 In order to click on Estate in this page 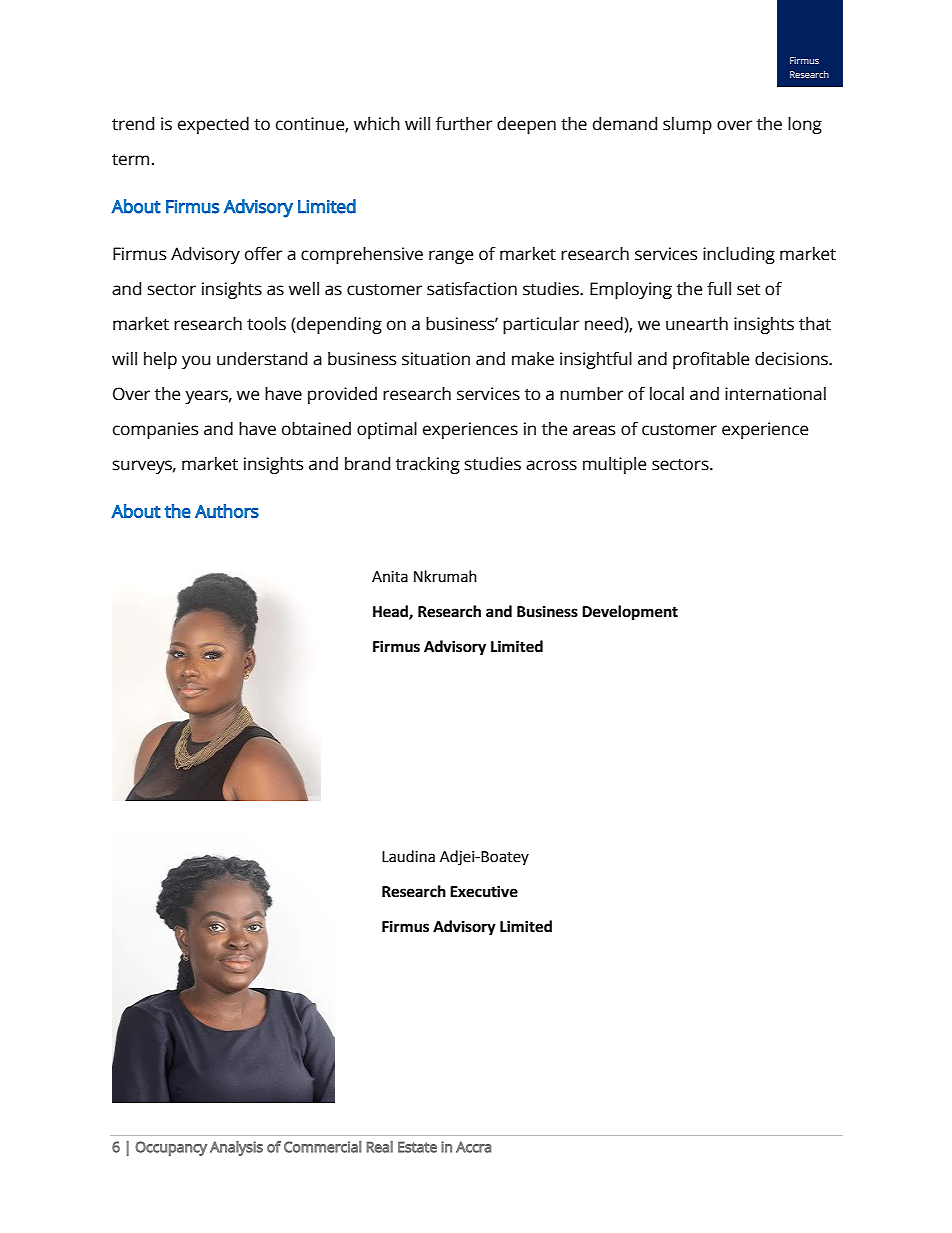, I will do `click(417, 1147)`.
